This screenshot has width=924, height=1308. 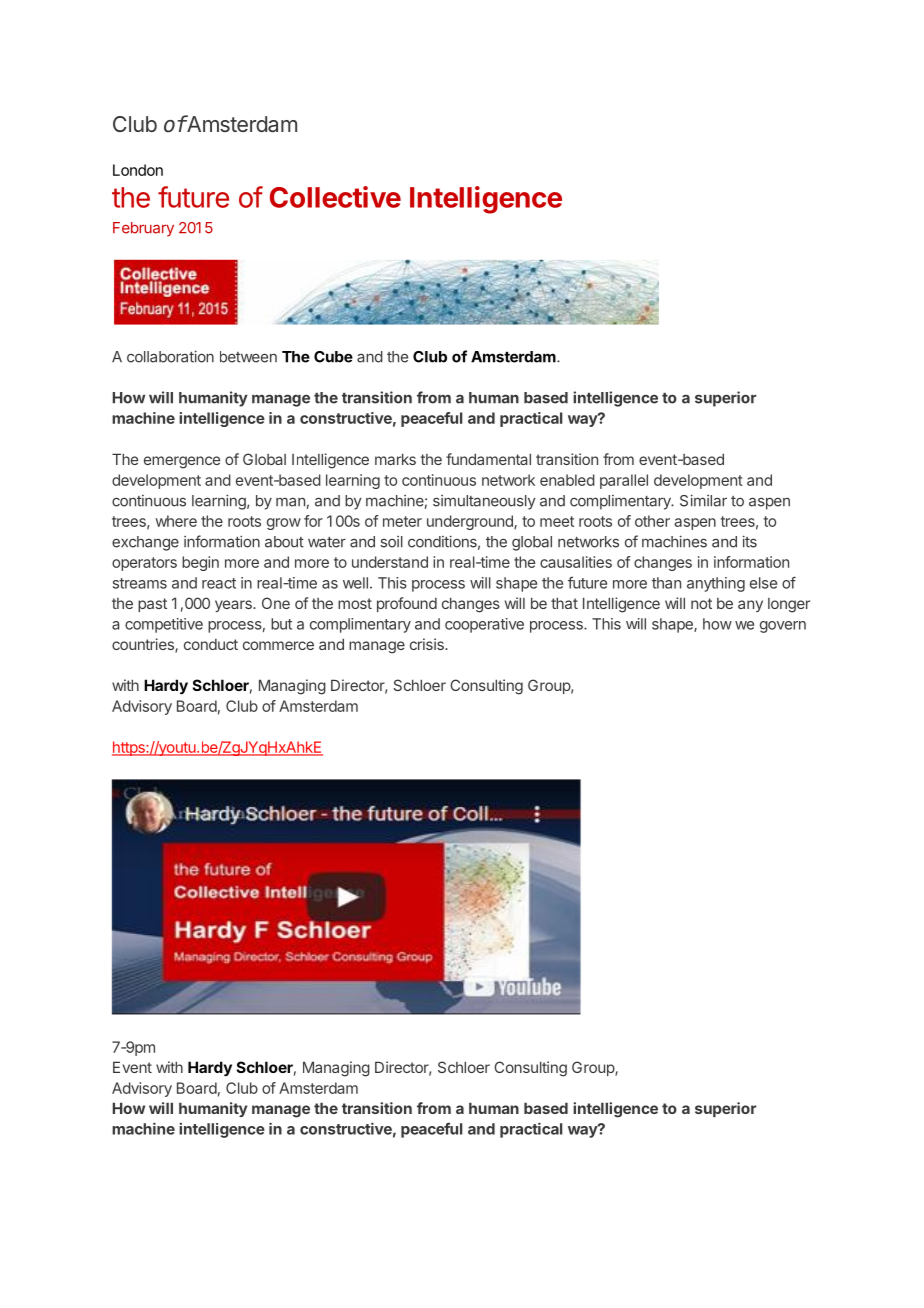 I want to click on Similar, so click(x=703, y=500).
